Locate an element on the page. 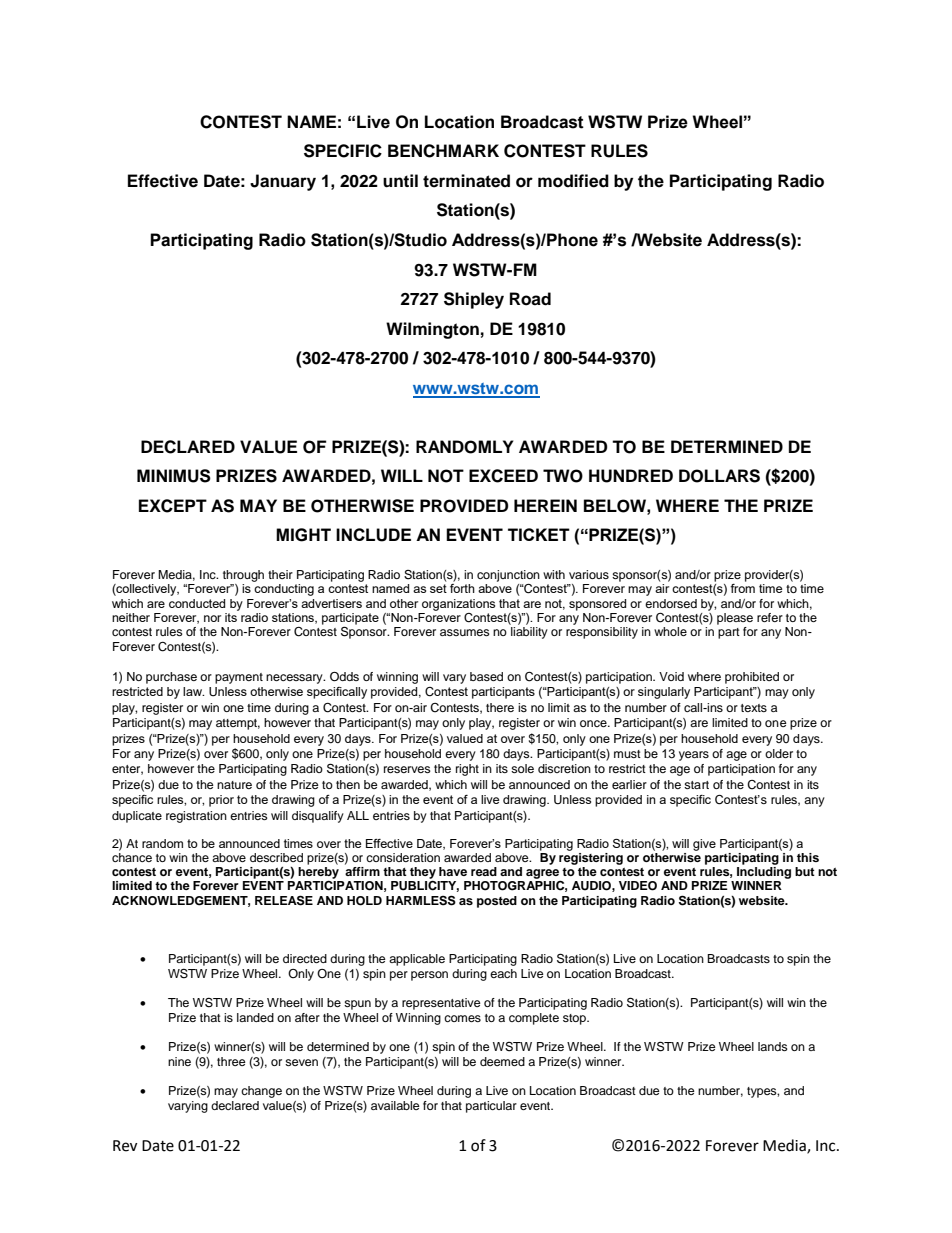  terminated is located at coordinates (466, 181).
